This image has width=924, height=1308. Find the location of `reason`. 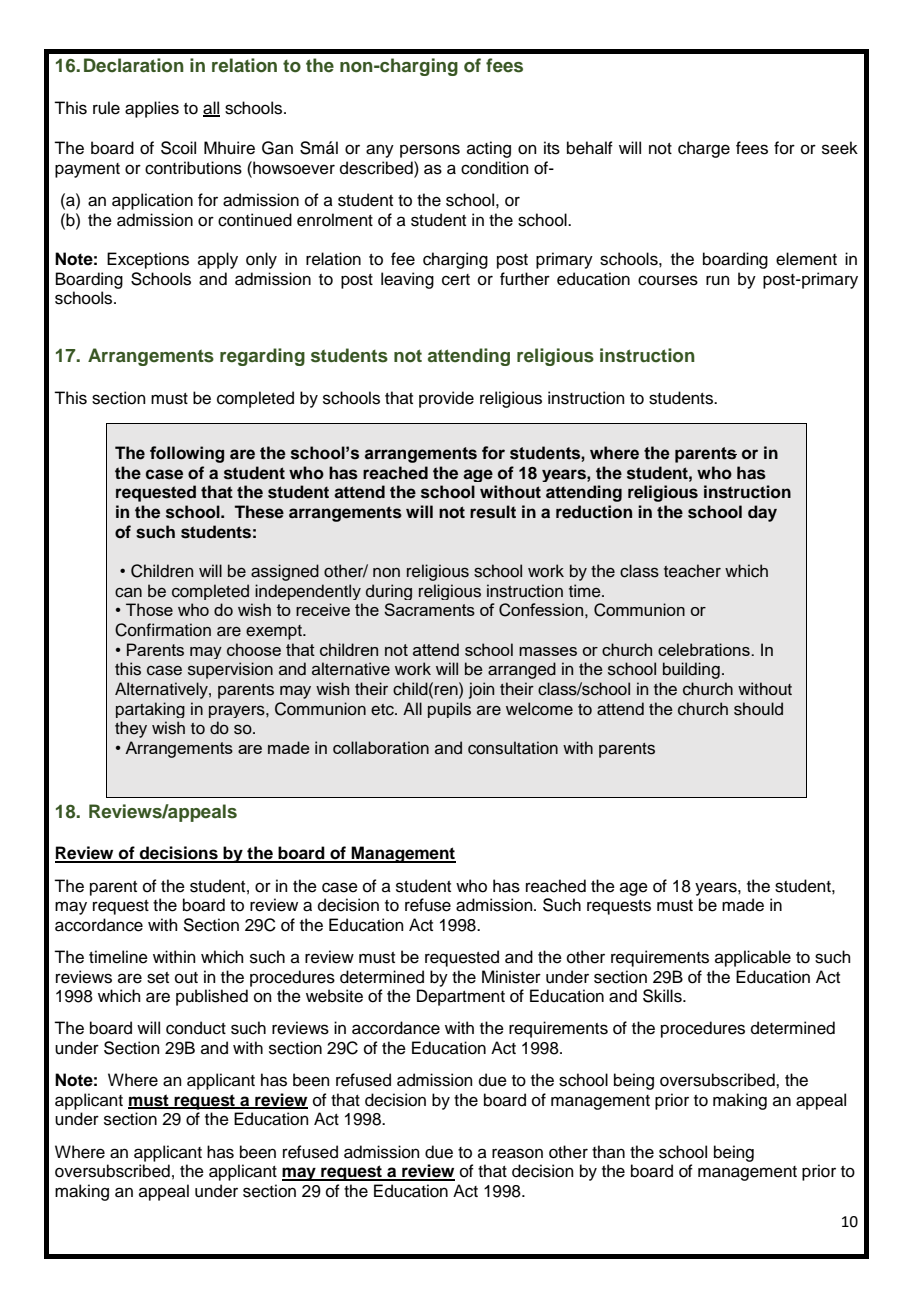

reason is located at coordinates (517, 1153).
